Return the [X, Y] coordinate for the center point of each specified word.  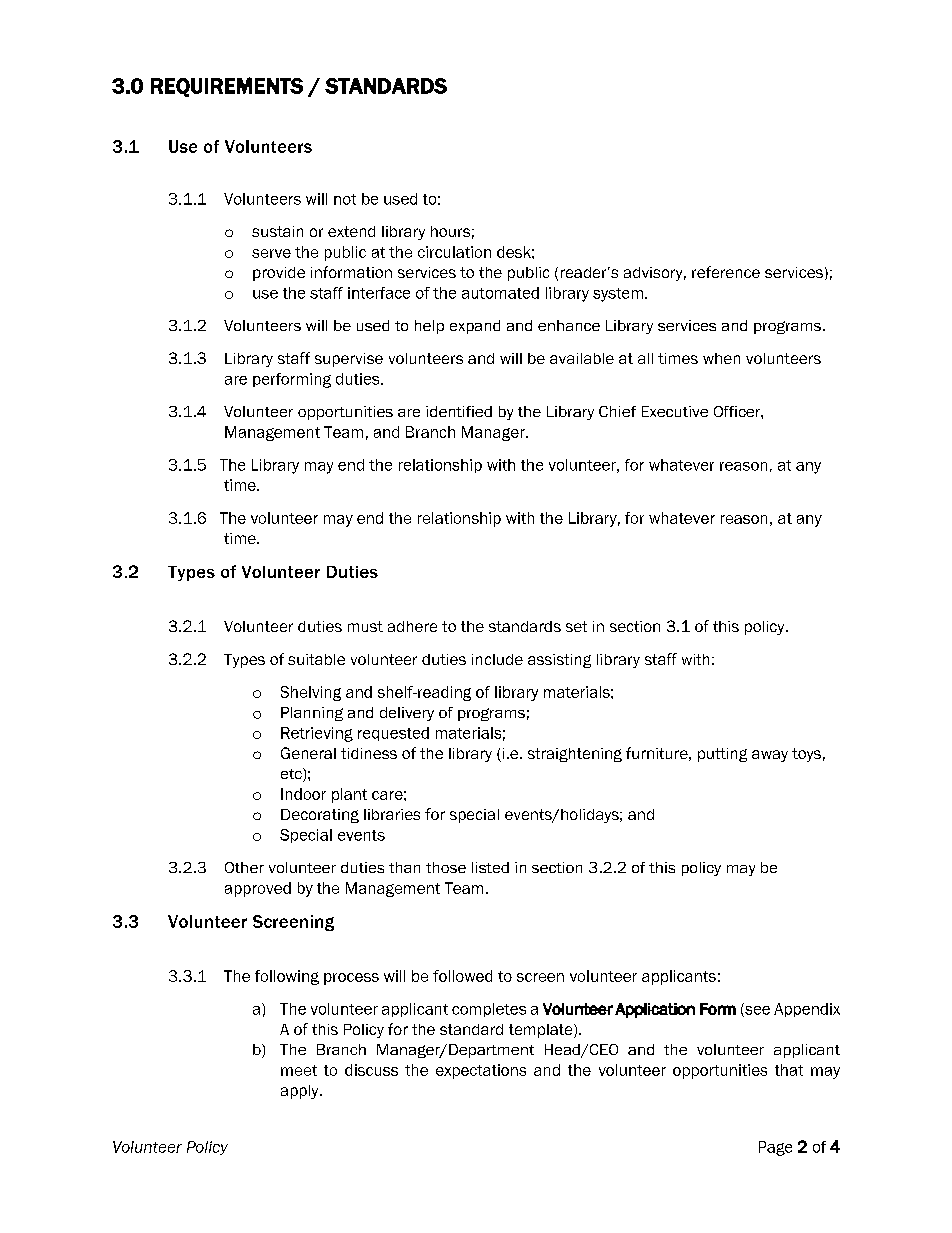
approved [258, 889]
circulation [454, 252]
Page [775, 1148]
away [770, 756]
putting [722, 755]
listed [490, 867]
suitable [316, 659]
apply [301, 1092]
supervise [349, 360]
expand [475, 327]
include [497, 659]
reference [726, 272]
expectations [481, 1071]
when [721, 358]
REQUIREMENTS [227, 87]
